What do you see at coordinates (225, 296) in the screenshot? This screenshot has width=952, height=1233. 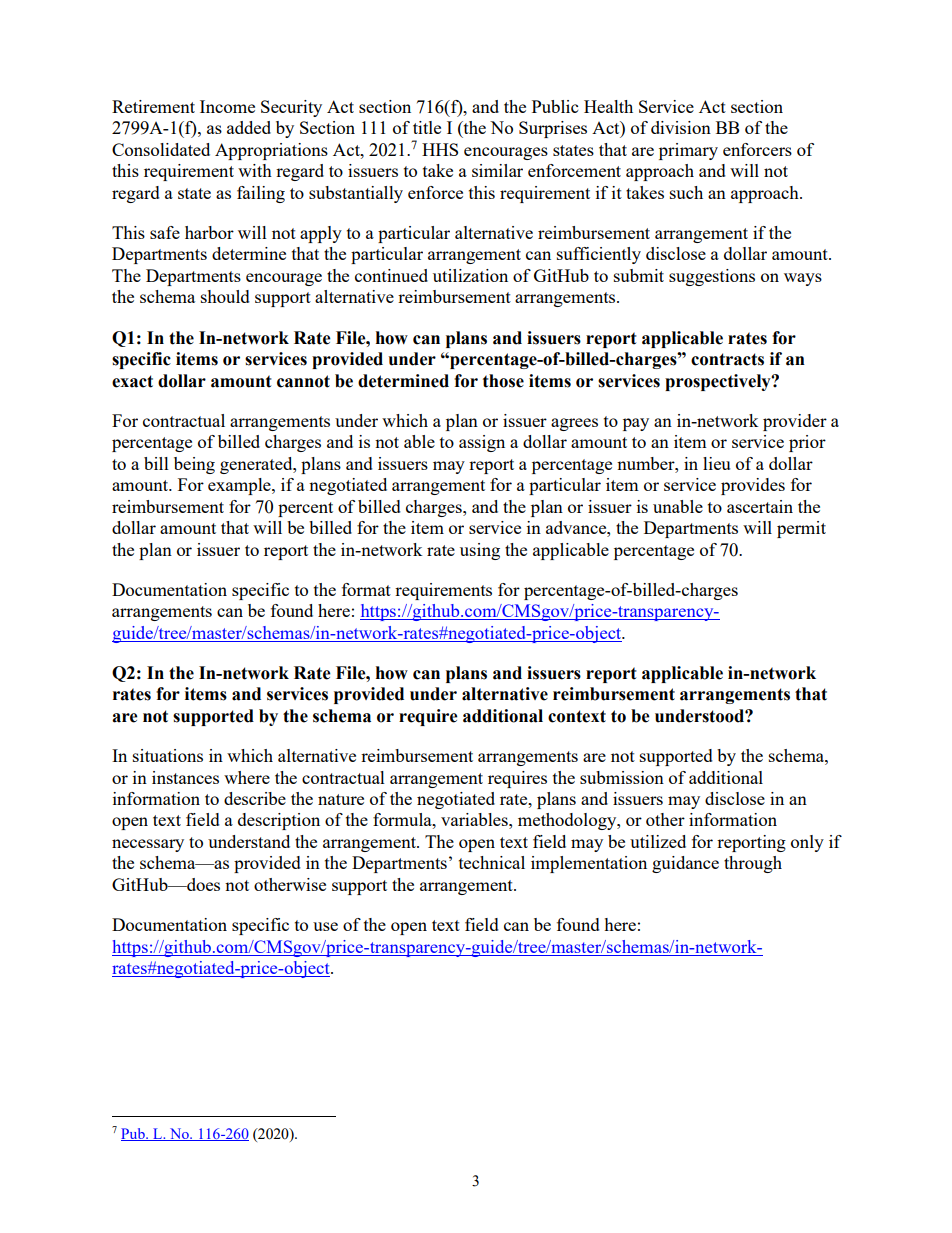 I see `should` at bounding box center [225, 296].
